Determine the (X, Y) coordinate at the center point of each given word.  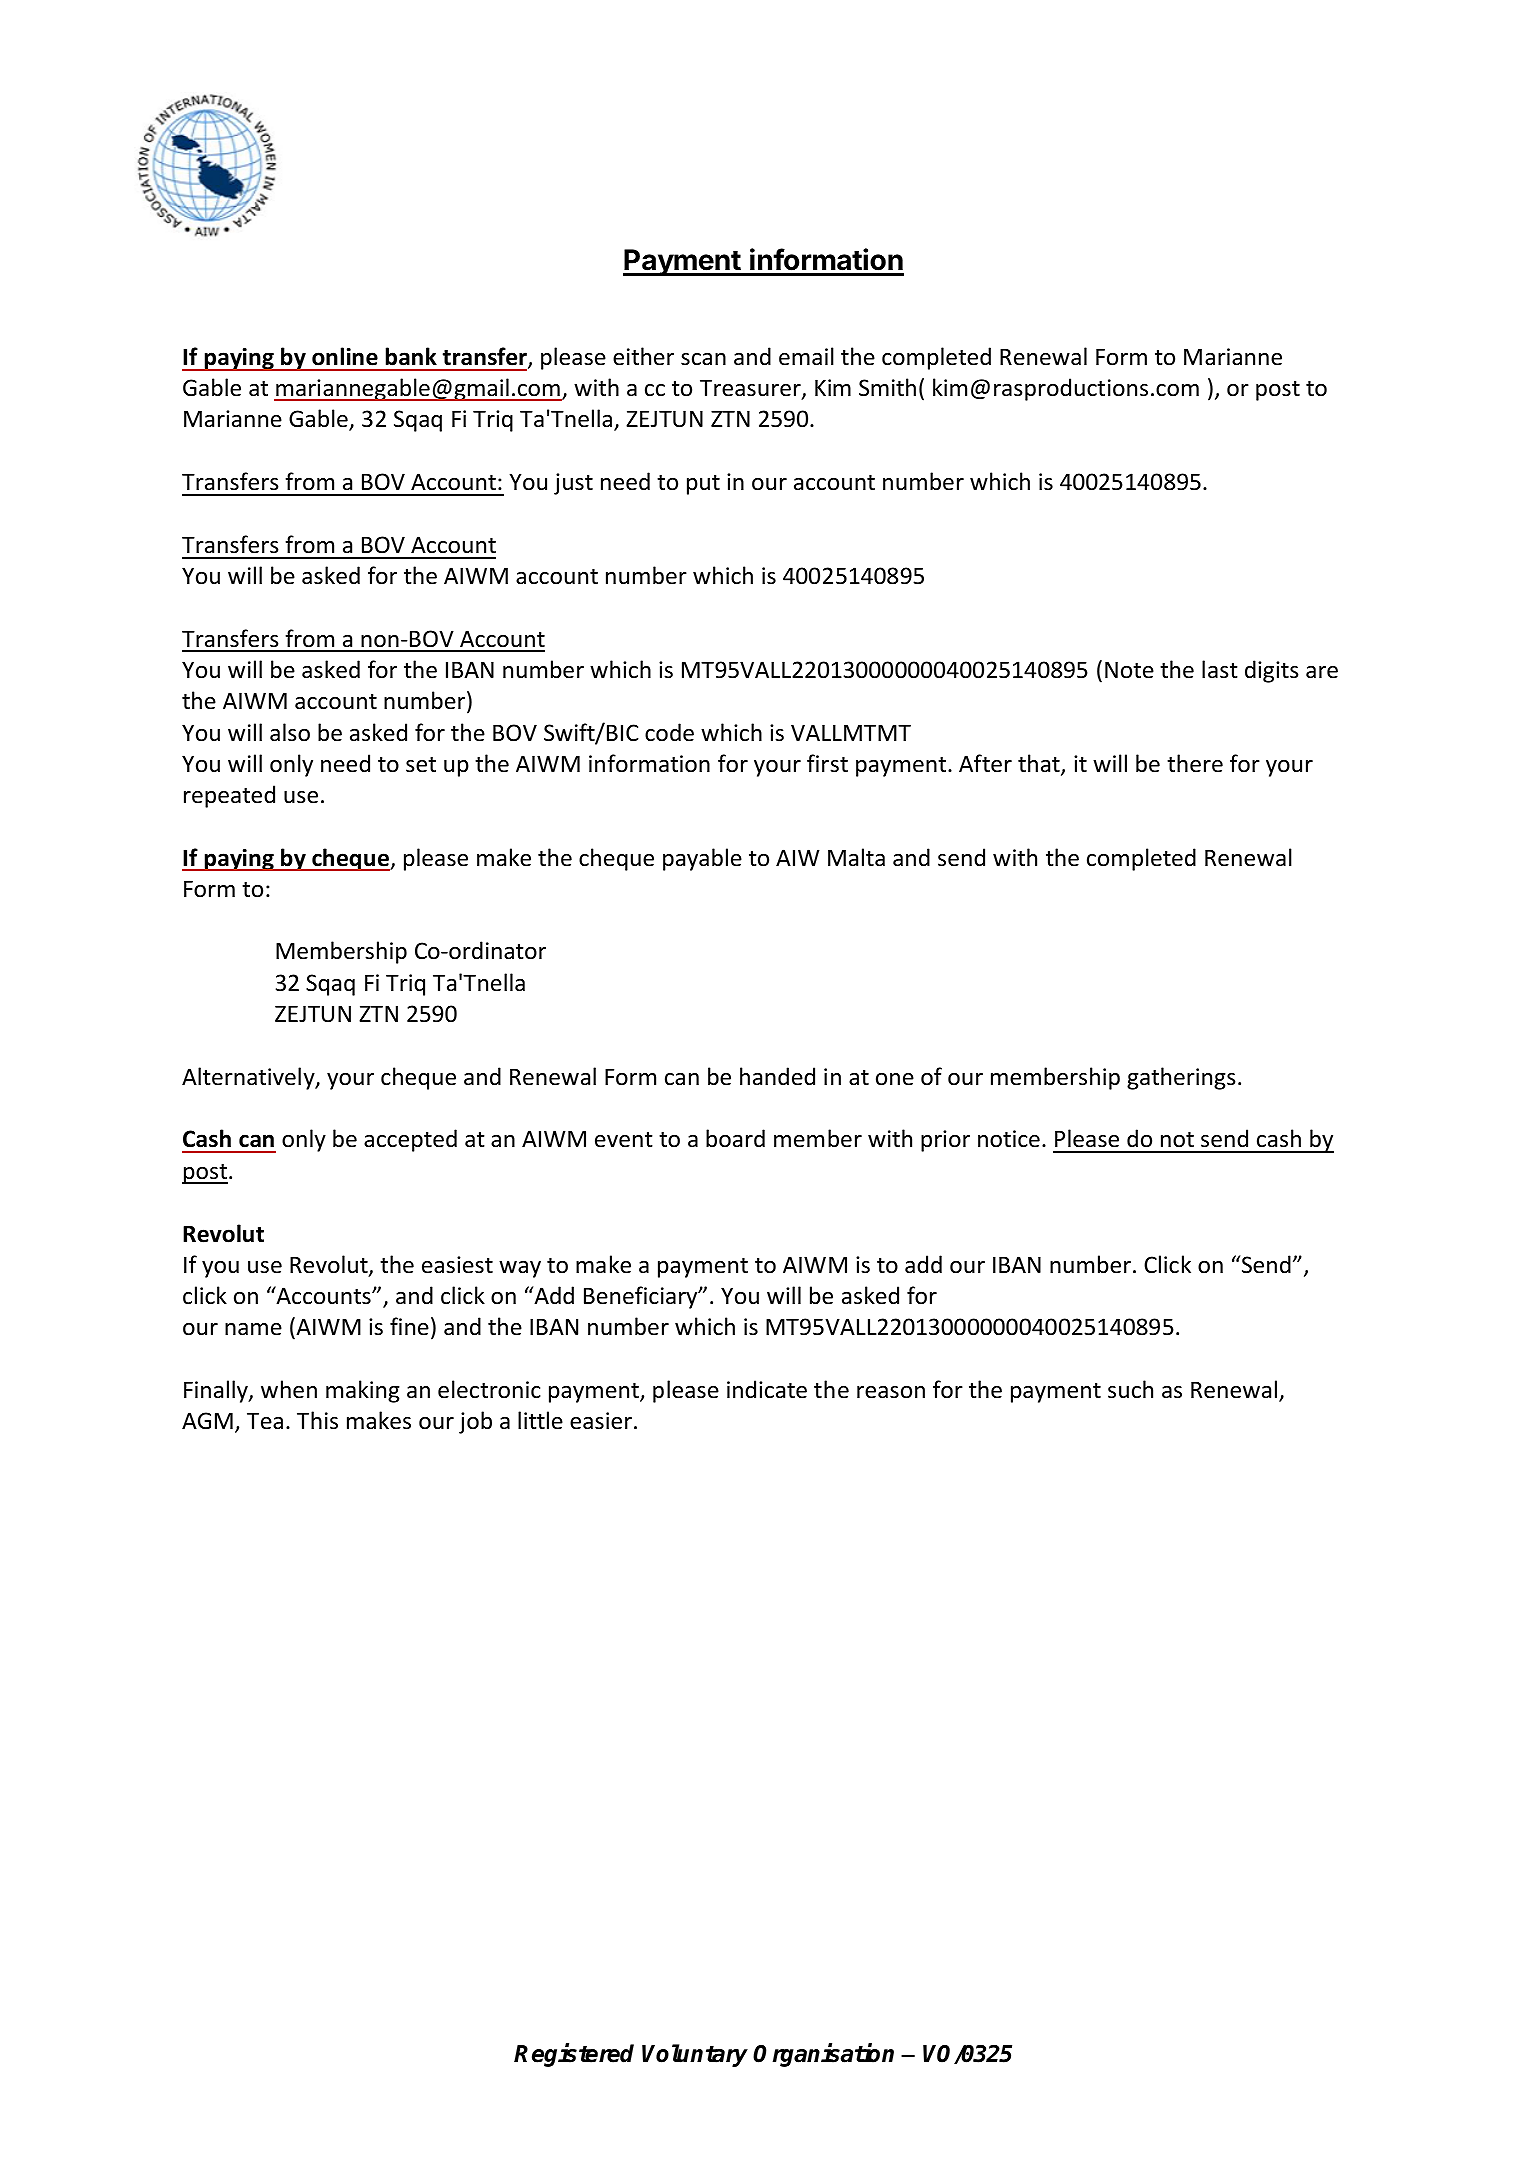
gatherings (1181, 1078)
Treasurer (751, 389)
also (290, 732)
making (363, 1391)
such (1130, 1389)
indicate (767, 1389)
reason (891, 1392)
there (1195, 763)
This (317, 1420)
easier (601, 1421)
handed (777, 1076)
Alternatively (249, 1078)
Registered (574, 2055)
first (827, 763)
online (345, 356)
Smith (887, 387)
